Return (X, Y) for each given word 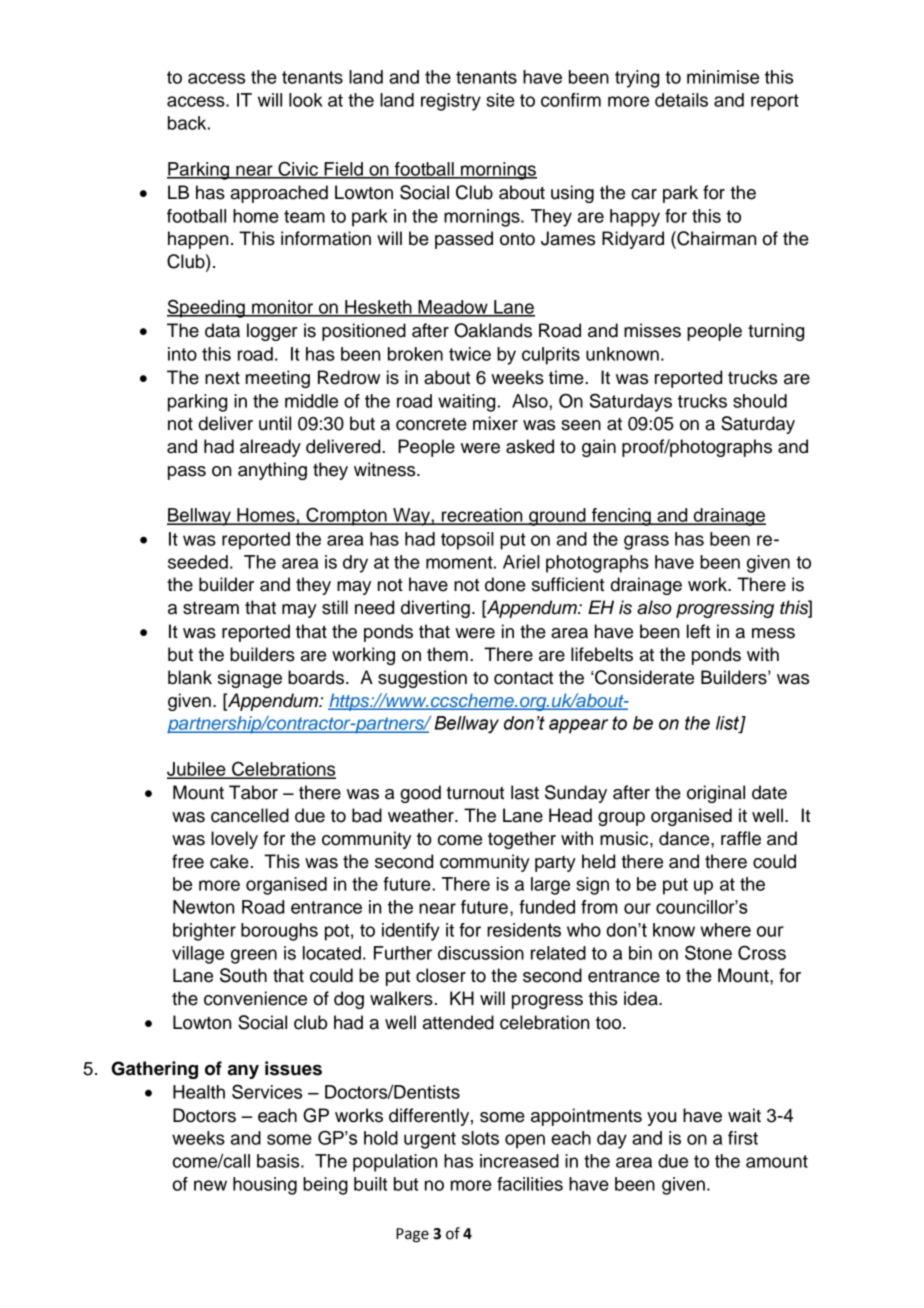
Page (412, 1235)
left (698, 631)
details (681, 100)
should (760, 401)
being (325, 1186)
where (725, 930)
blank (190, 677)
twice (470, 354)
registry (451, 102)
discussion (481, 953)
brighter (204, 932)
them (447, 654)
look (306, 100)
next (222, 378)
